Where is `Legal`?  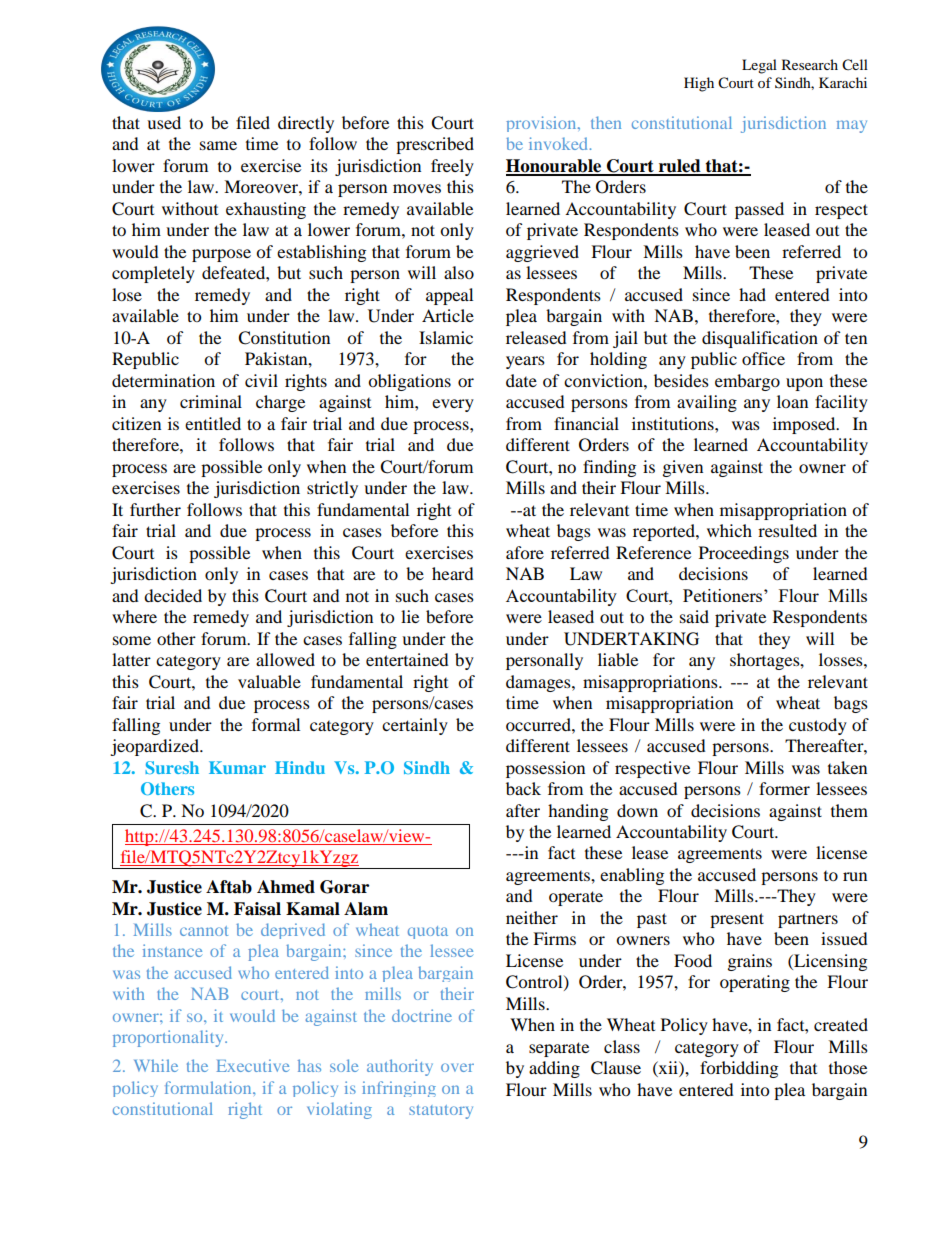 Legal is located at coordinates (759, 66).
